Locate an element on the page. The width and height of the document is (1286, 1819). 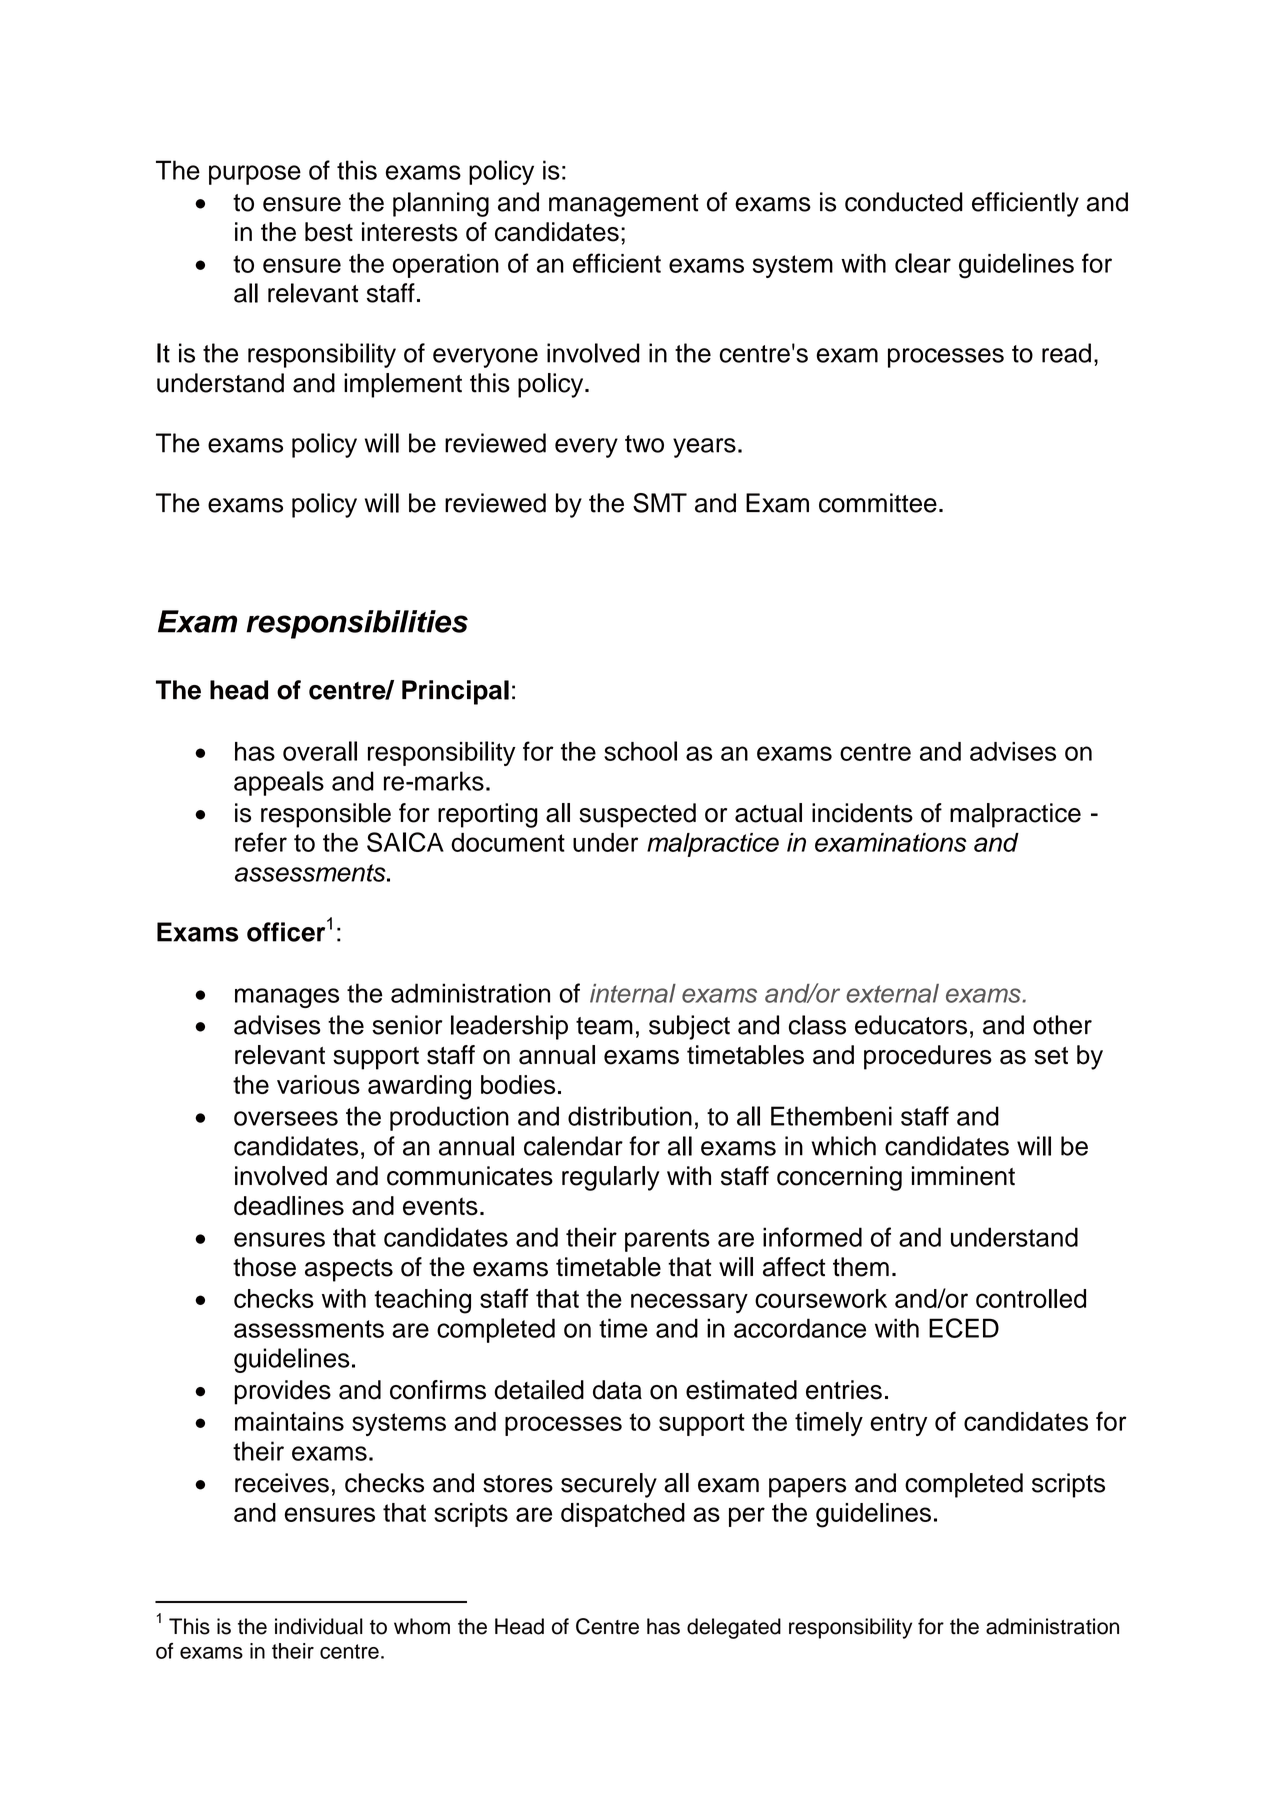
various is located at coordinates (318, 1084).
